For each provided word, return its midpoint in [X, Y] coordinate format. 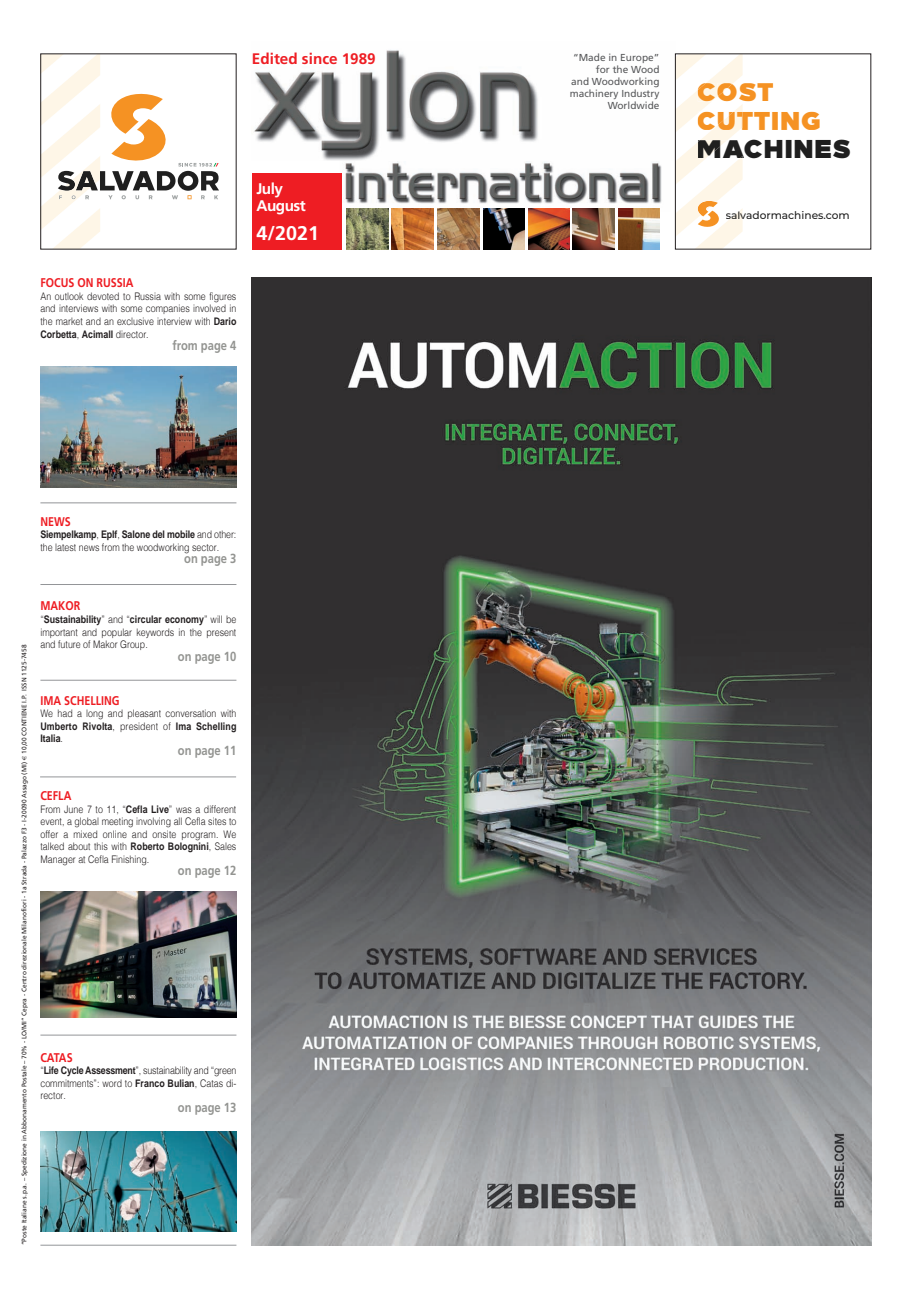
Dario [225, 321]
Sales [225, 846]
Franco [150, 1083]
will [216, 619]
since [319, 58]
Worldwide [633, 105]
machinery [594, 94]
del [158, 534]
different [220, 809]
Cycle [72, 1071]
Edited [275, 58]
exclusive [135, 321]
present [221, 633]
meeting [117, 822]
